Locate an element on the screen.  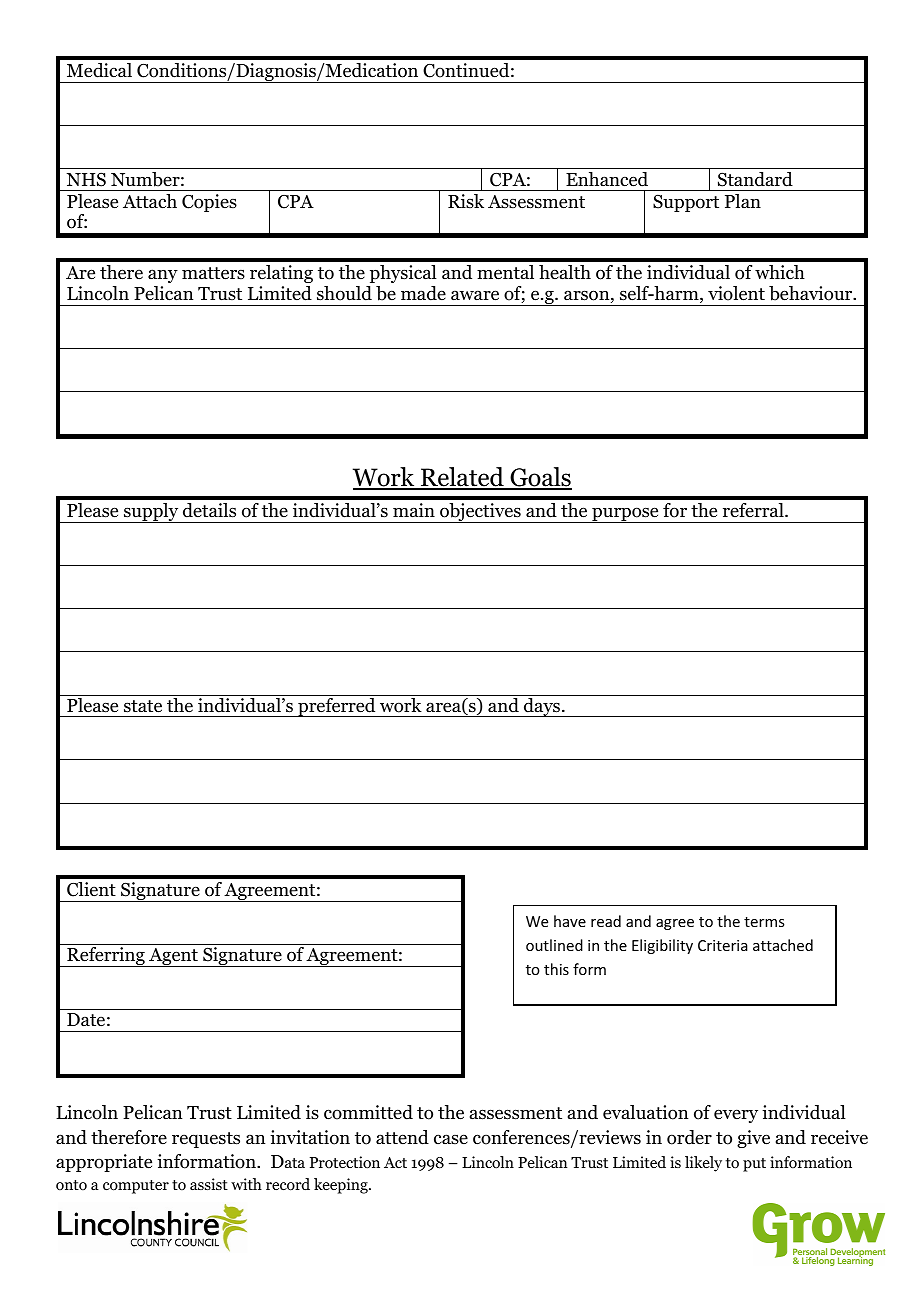
mental is located at coordinates (505, 272).
